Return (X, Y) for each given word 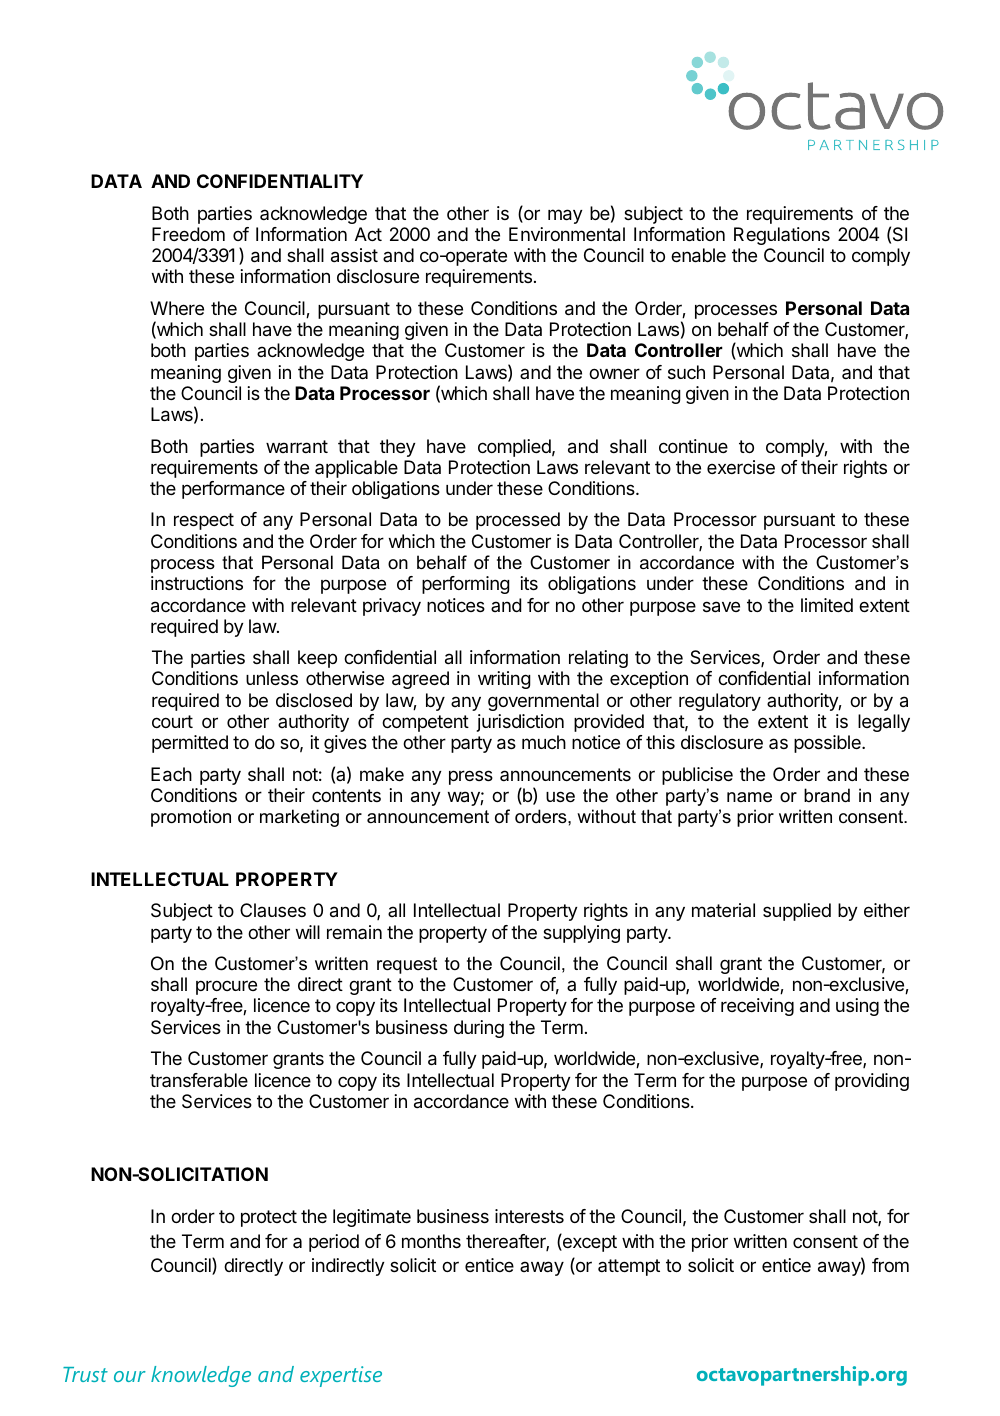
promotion (191, 818)
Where (177, 308)
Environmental (567, 234)
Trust (85, 1374)
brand (827, 795)
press (471, 777)
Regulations (782, 236)
